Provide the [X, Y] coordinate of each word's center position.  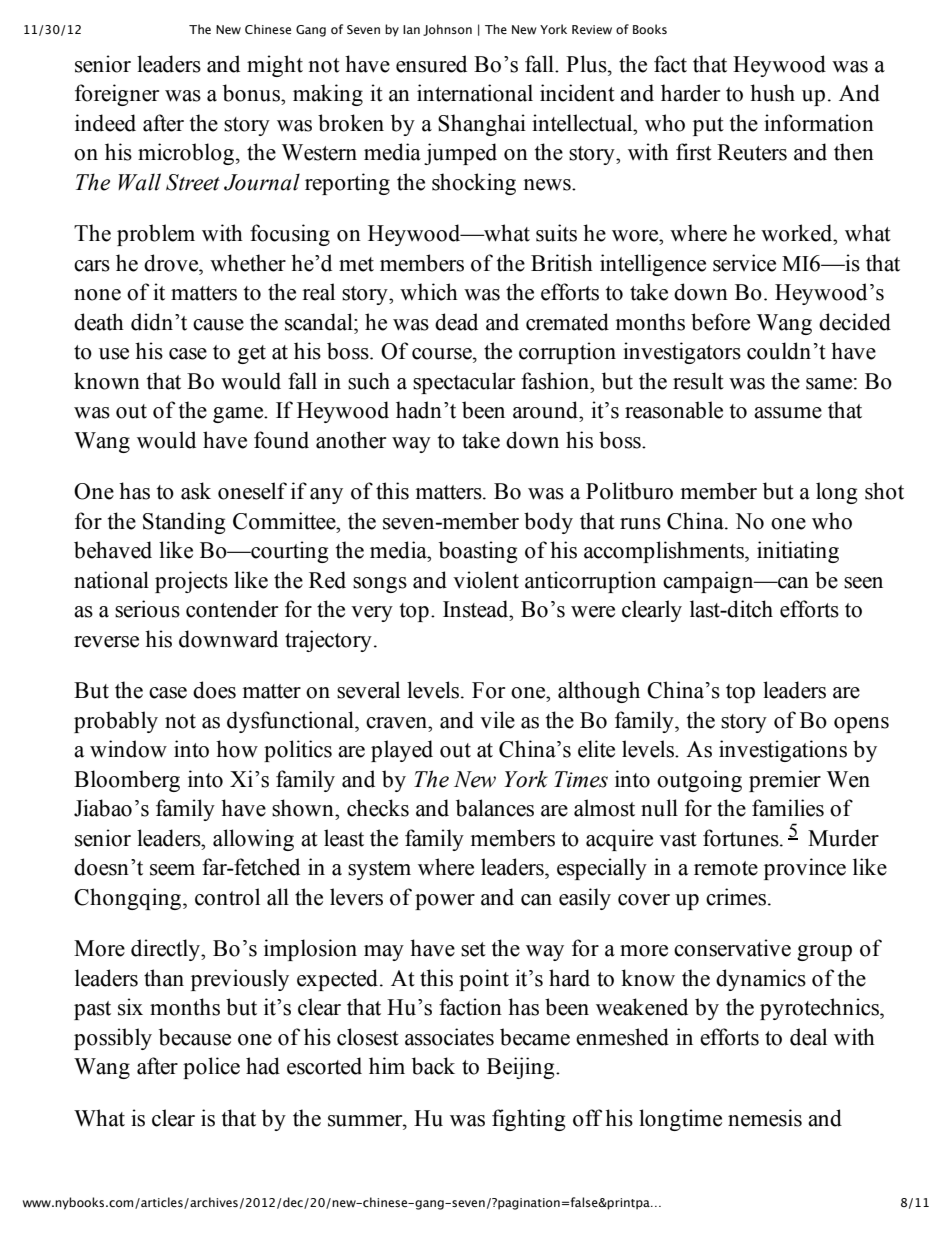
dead [456, 322]
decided [855, 322]
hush [772, 93]
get [252, 354]
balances [495, 808]
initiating [798, 552]
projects [191, 582]
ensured [431, 64]
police [211, 1068]
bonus [253, 93]
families [788, 808]
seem [172, 870]
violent [486, 580]
